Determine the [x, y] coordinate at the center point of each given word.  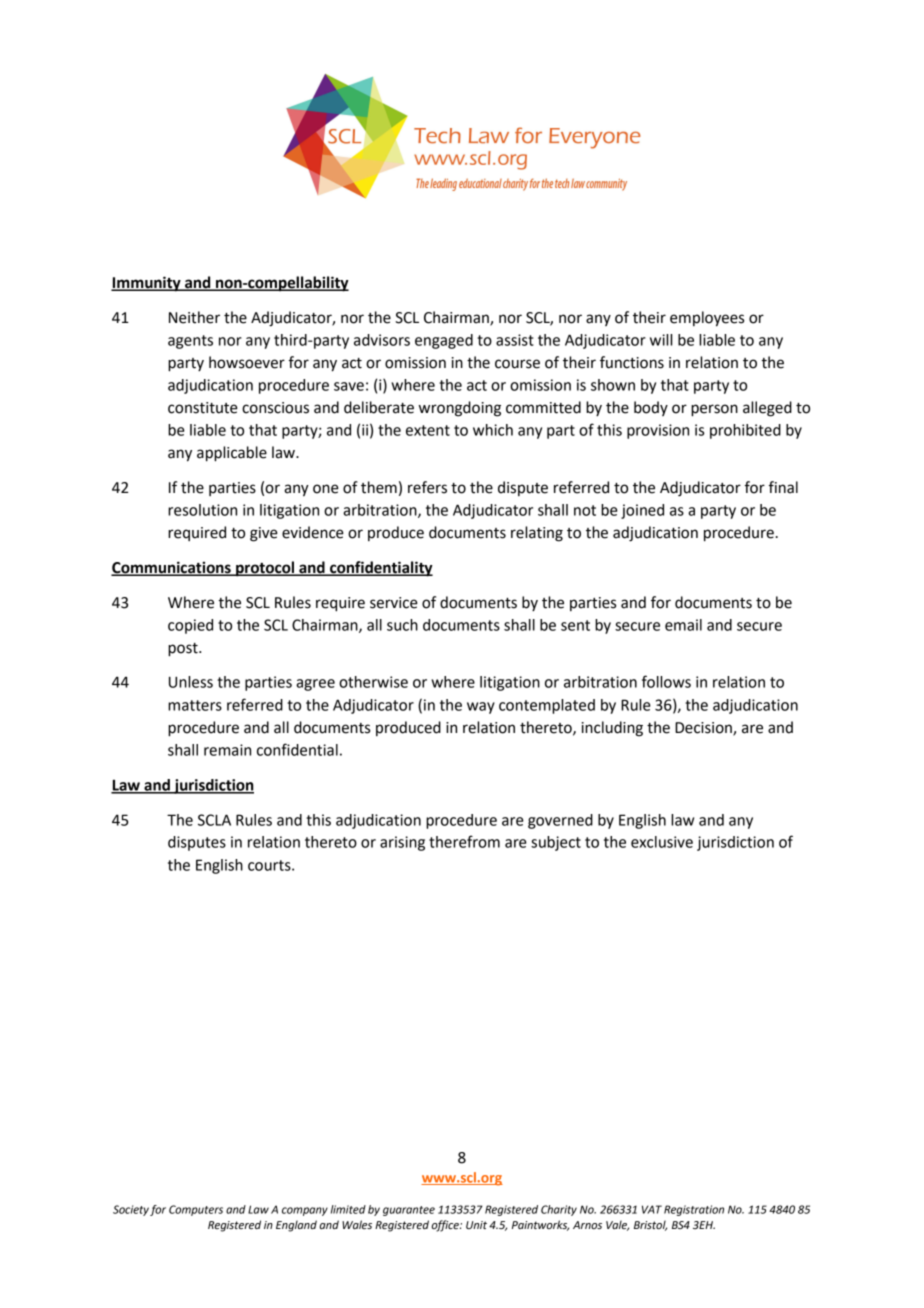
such [402, 625]
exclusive [662, 842]
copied [190, 626]
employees [707, 319]
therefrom [464, 841]
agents [190, 342]
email [683, 625]
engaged [444, 341]
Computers [196, 1210]
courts [270, 865]
